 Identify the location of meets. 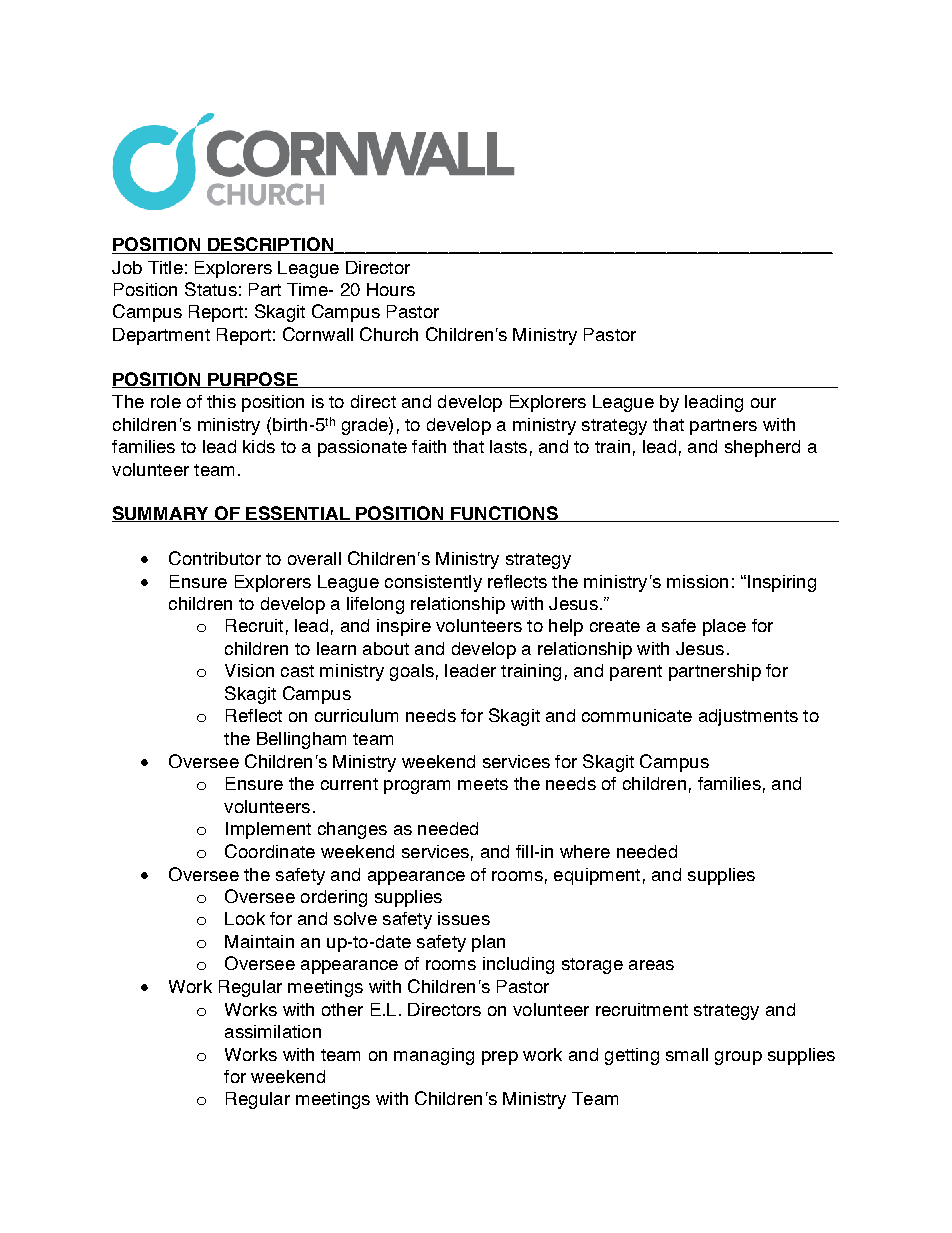
(483, 784).
